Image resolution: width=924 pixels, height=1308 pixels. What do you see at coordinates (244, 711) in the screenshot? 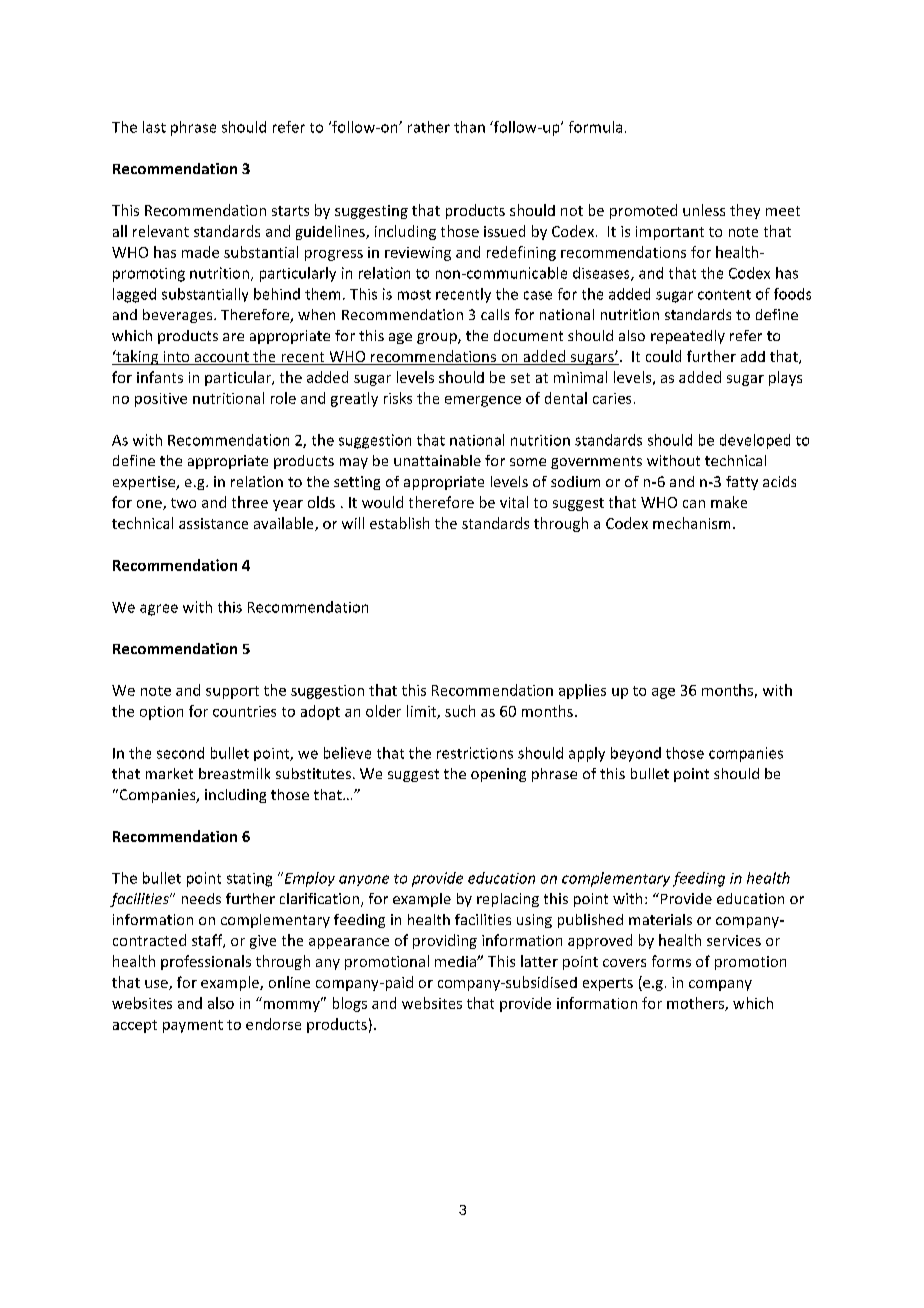
I see `countries` at bounding box center [244, 711].
